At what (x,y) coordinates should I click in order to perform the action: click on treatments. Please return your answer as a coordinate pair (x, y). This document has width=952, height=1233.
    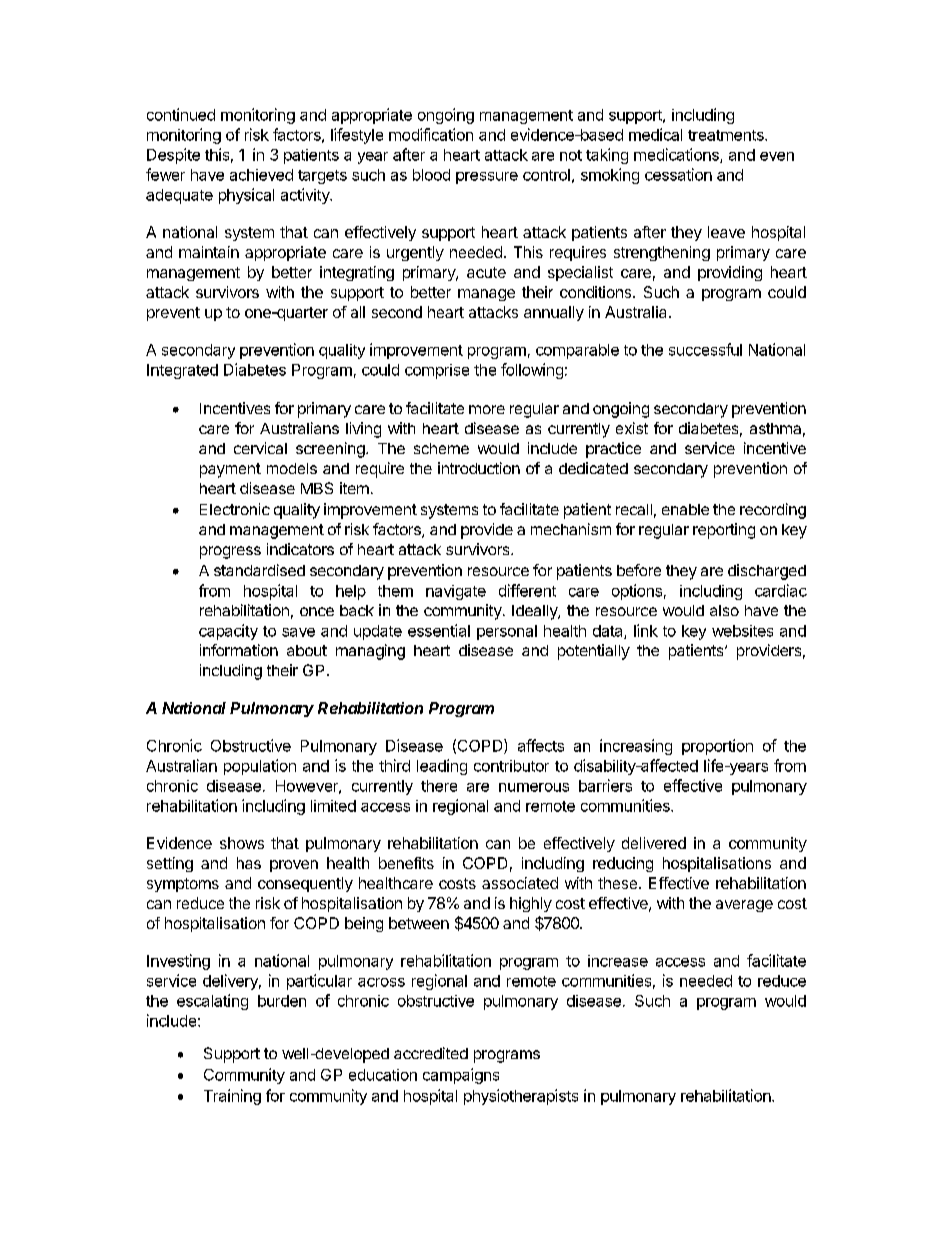
    Looking at the image, I should click on (727, 135).
